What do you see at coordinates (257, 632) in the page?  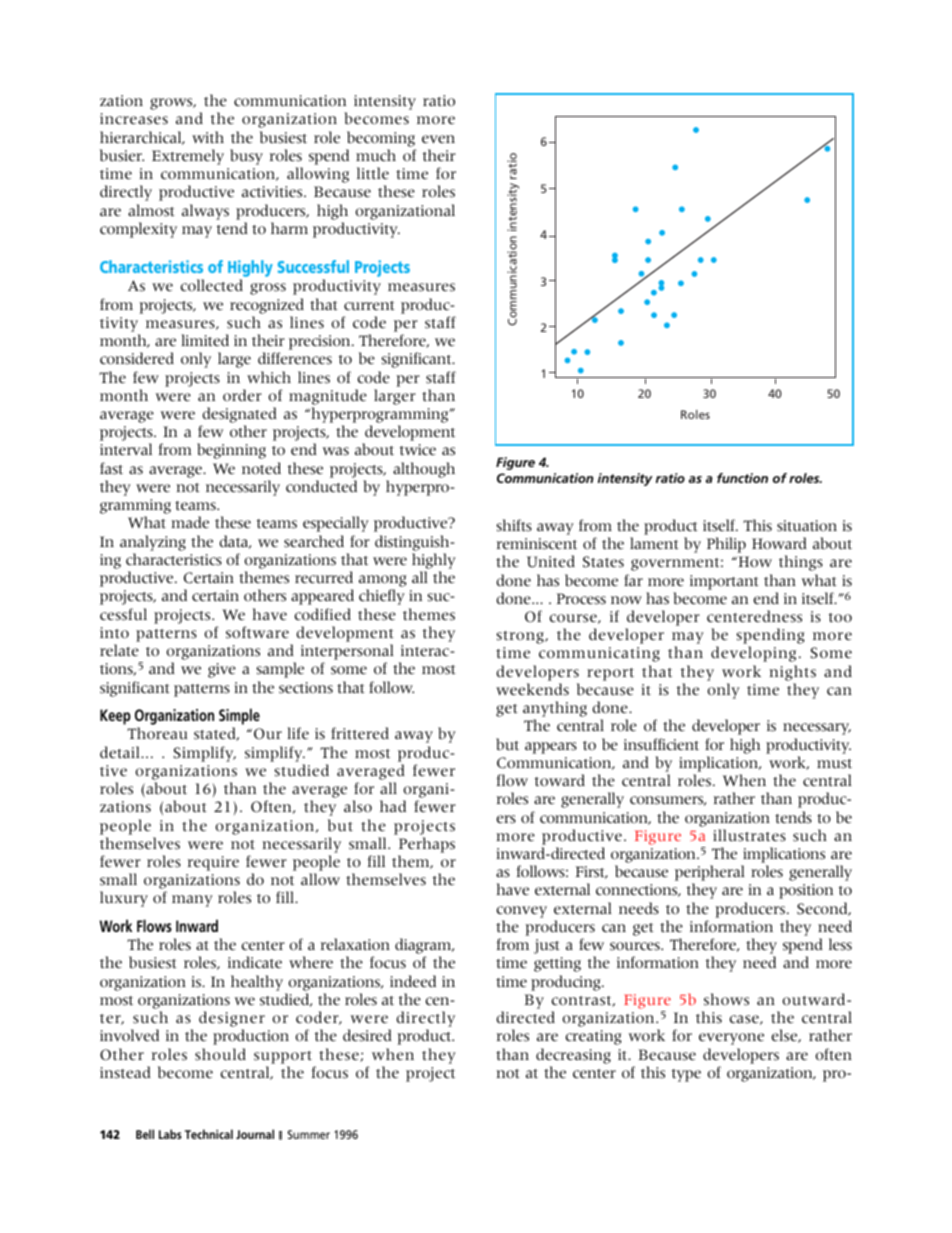 I see `software` at bounding box center [257, 632].
